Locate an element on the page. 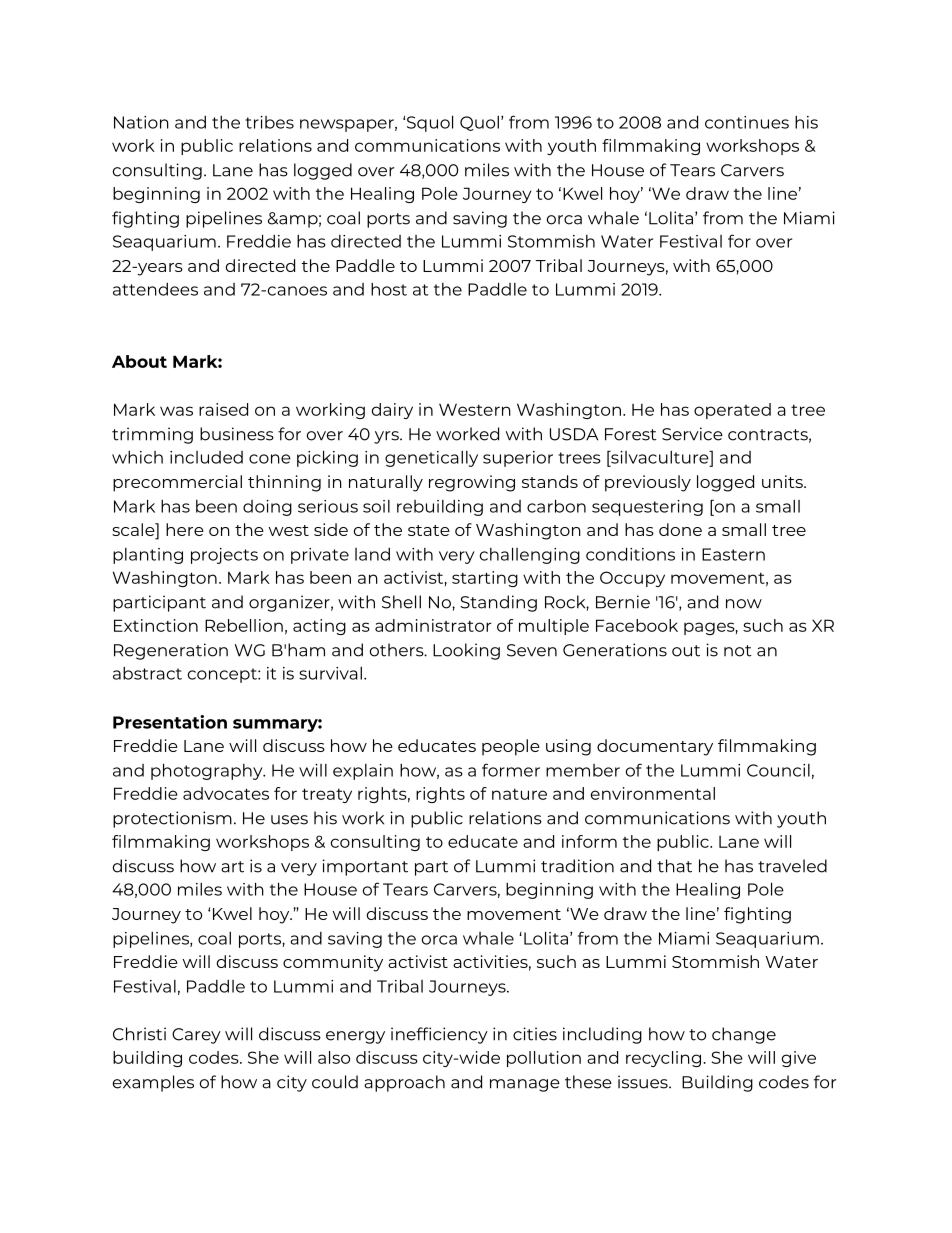 The height and width of the document is (1233, 952). Standing is located at coordinates (498, 603).
